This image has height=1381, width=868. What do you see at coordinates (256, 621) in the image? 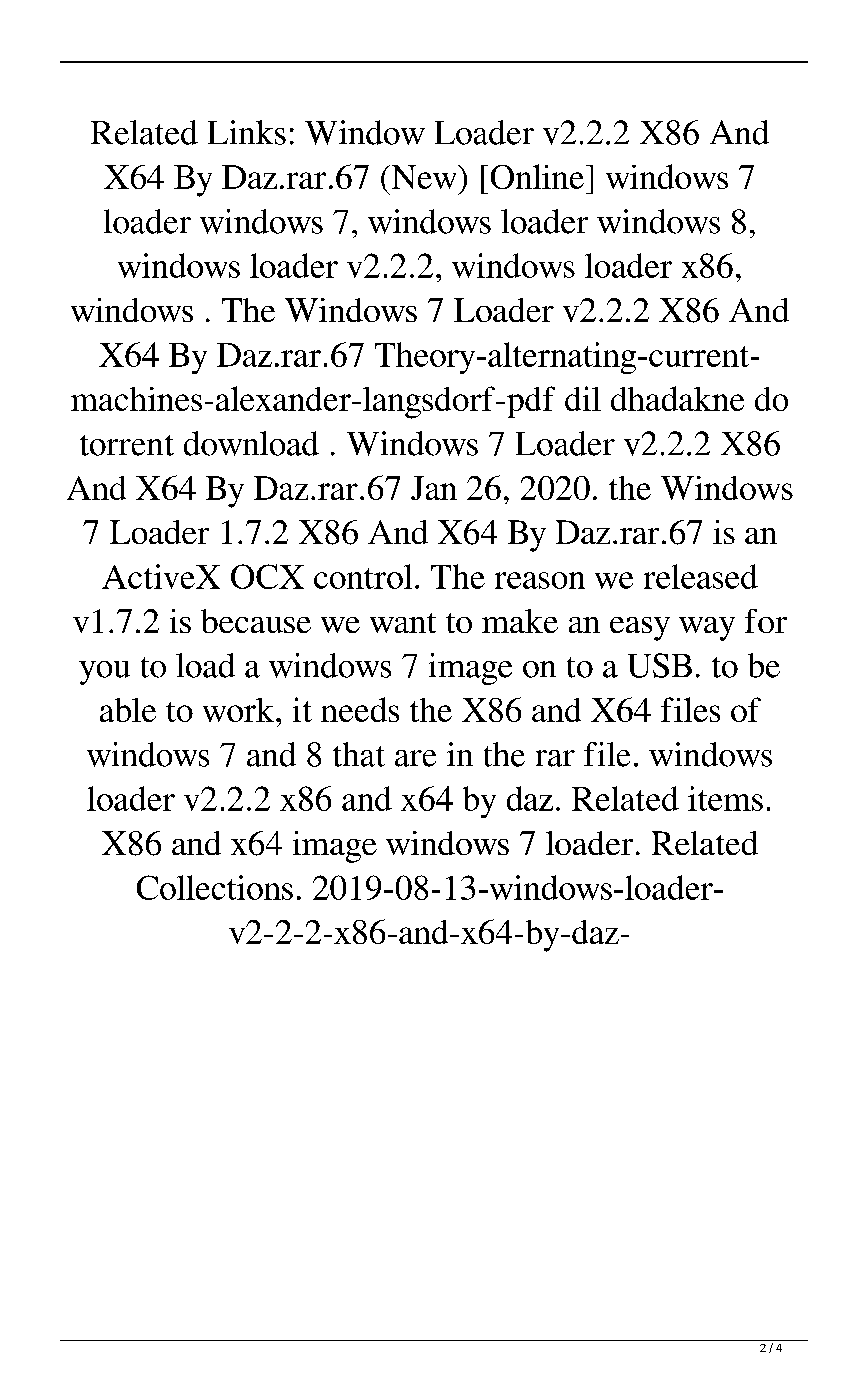
I see `because` at bounding box center [256, 621].
